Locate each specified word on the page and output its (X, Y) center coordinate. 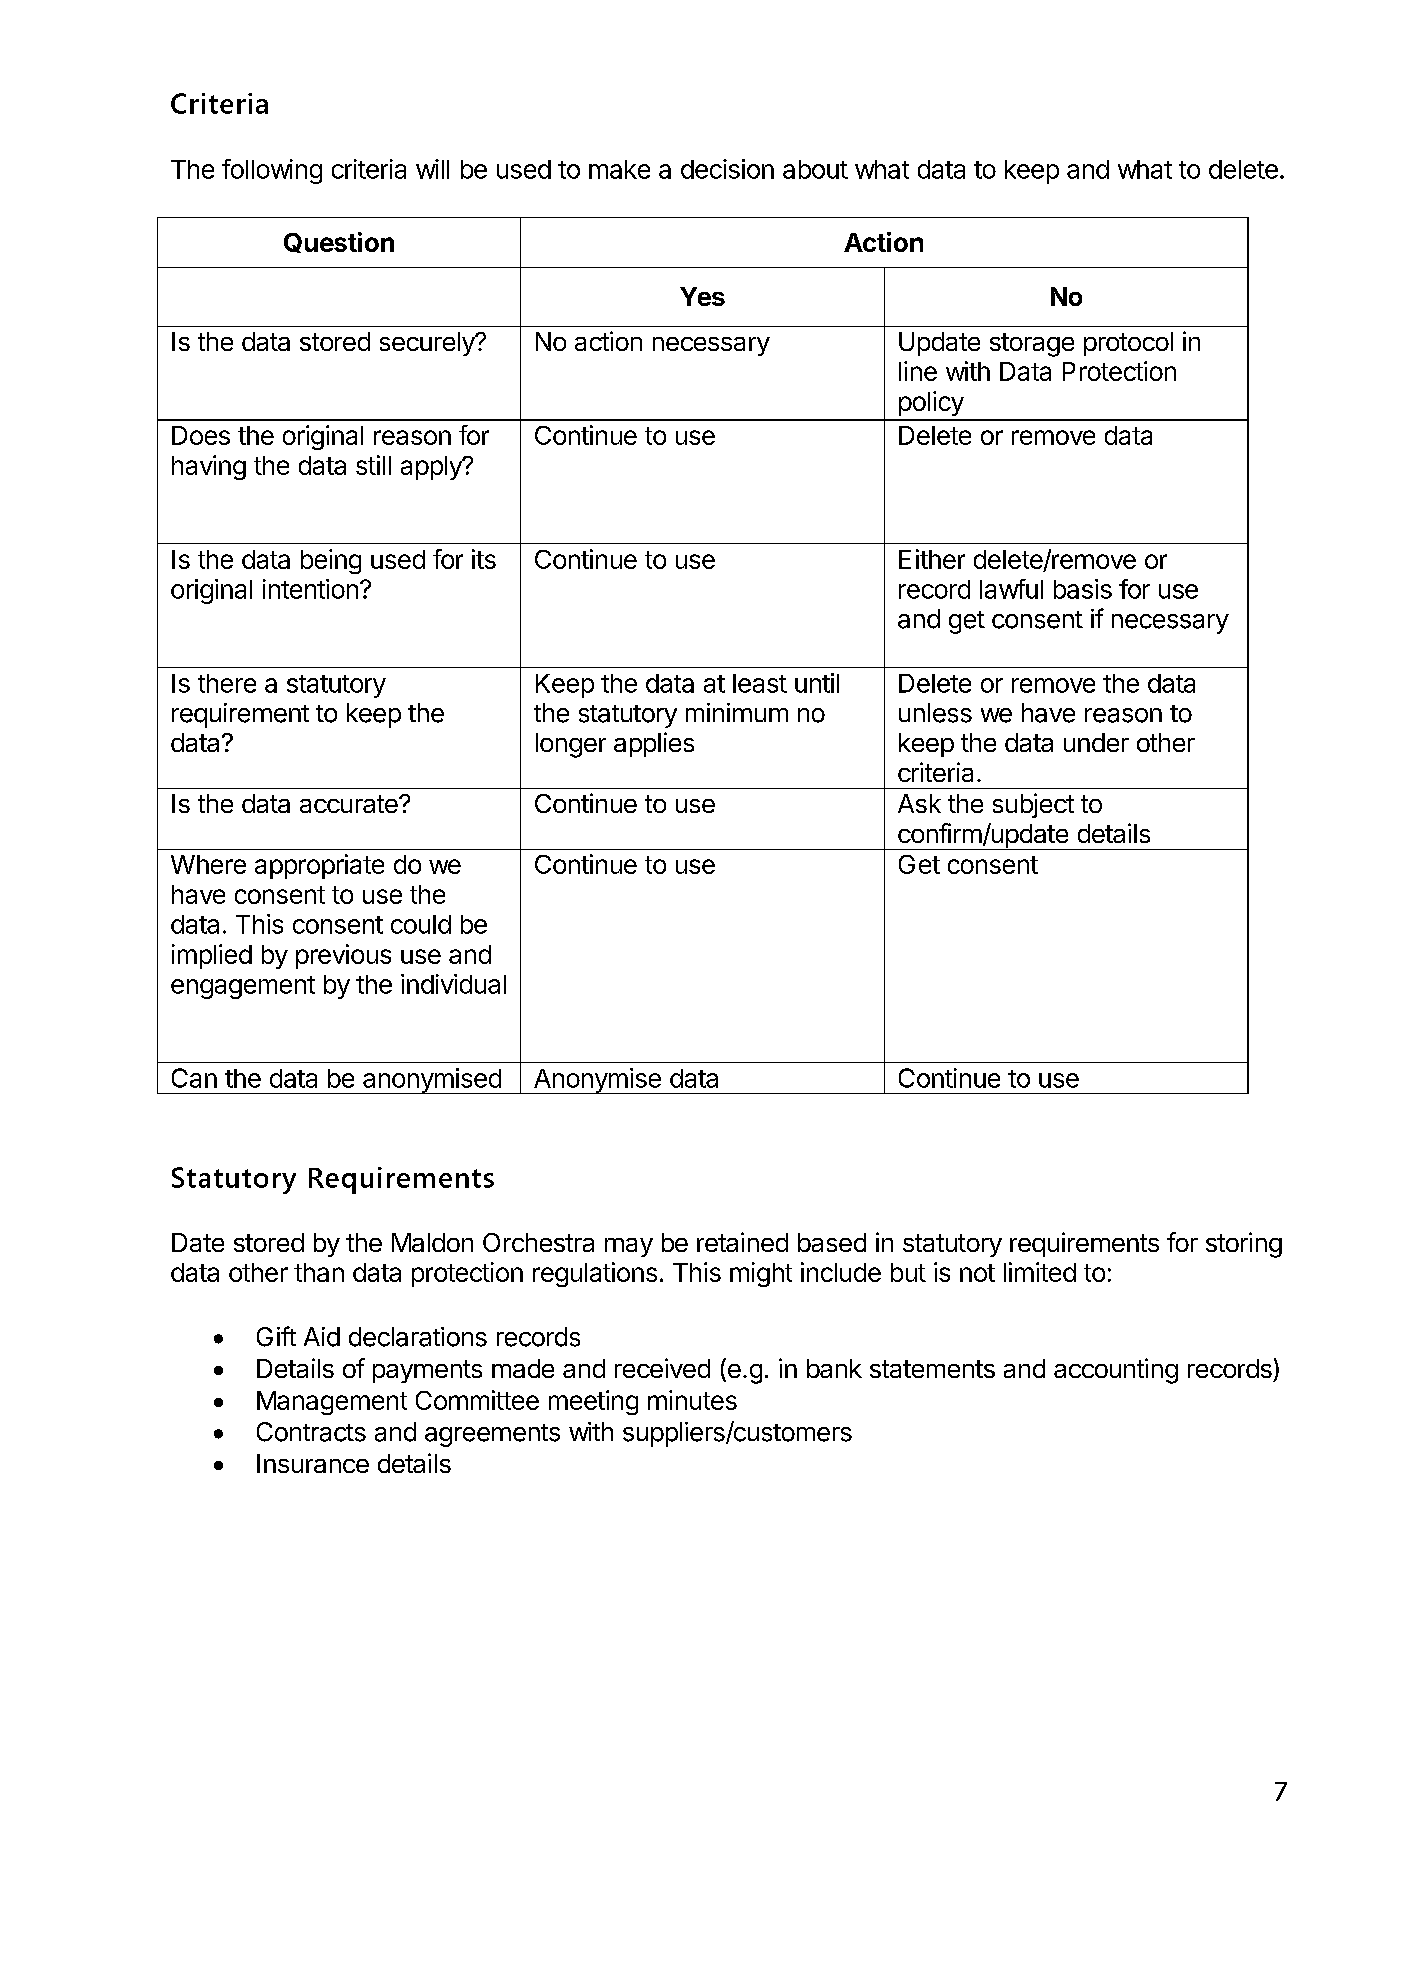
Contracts (311, 1432)
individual (453, 984)
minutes (692, 1400)
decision (727, 169)
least (760, 683)
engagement (243, 987)
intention (310, 589)
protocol (1128, 344)
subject (1033, 805)
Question (339, 242)
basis (1083, 589)
